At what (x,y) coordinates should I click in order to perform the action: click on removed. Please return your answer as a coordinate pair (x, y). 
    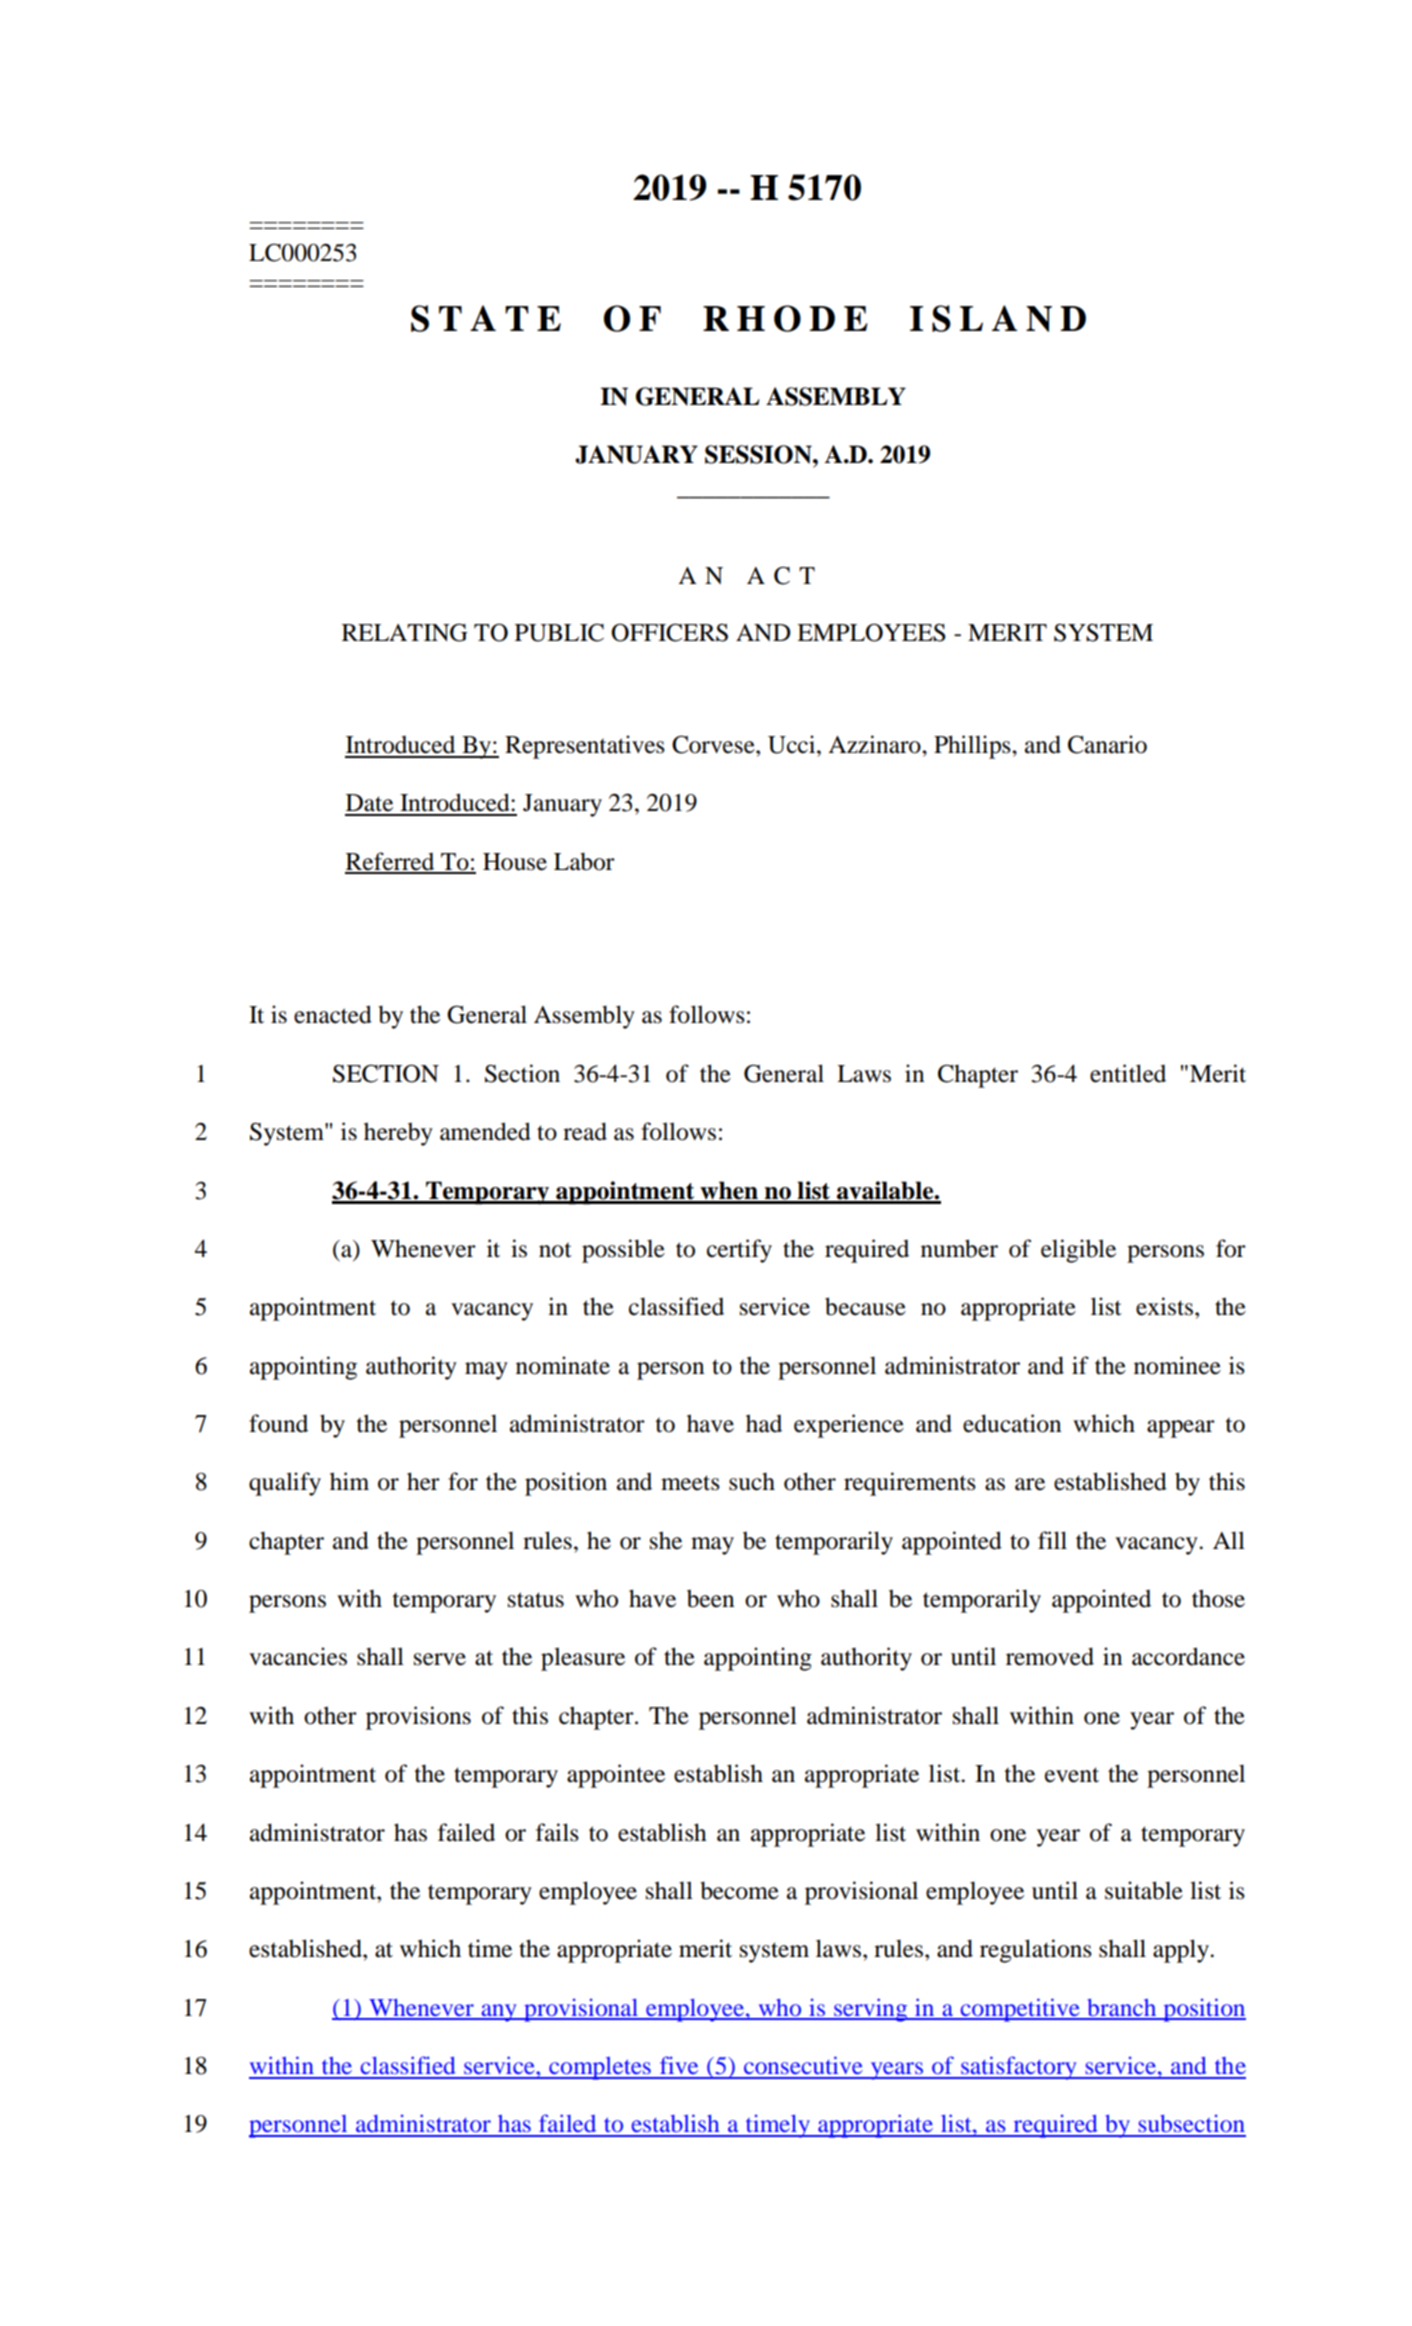
    Looking at the image, I should click on (1050, 1656).
